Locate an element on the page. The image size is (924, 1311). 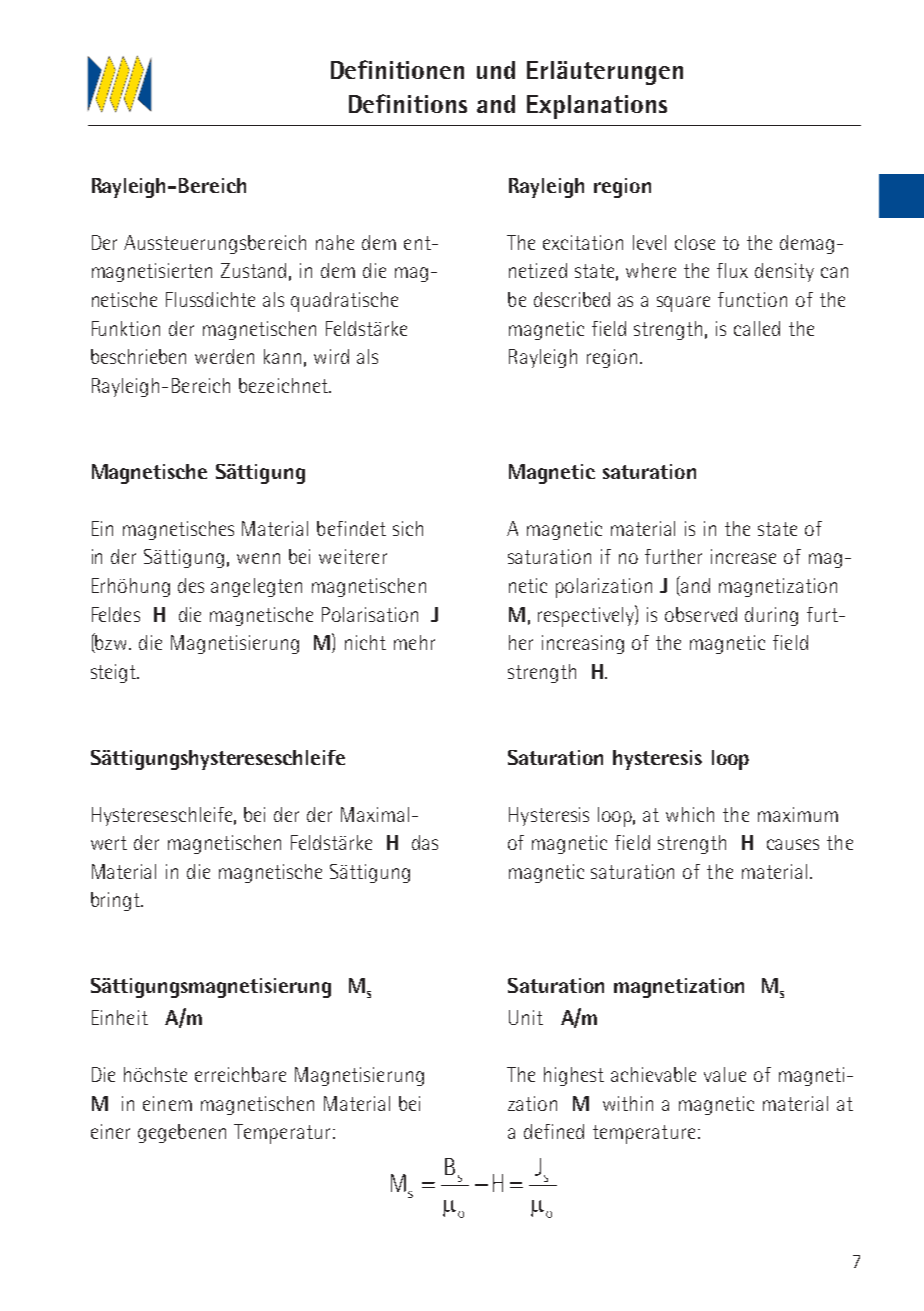
einem is located at coordinates (167, 1103).
